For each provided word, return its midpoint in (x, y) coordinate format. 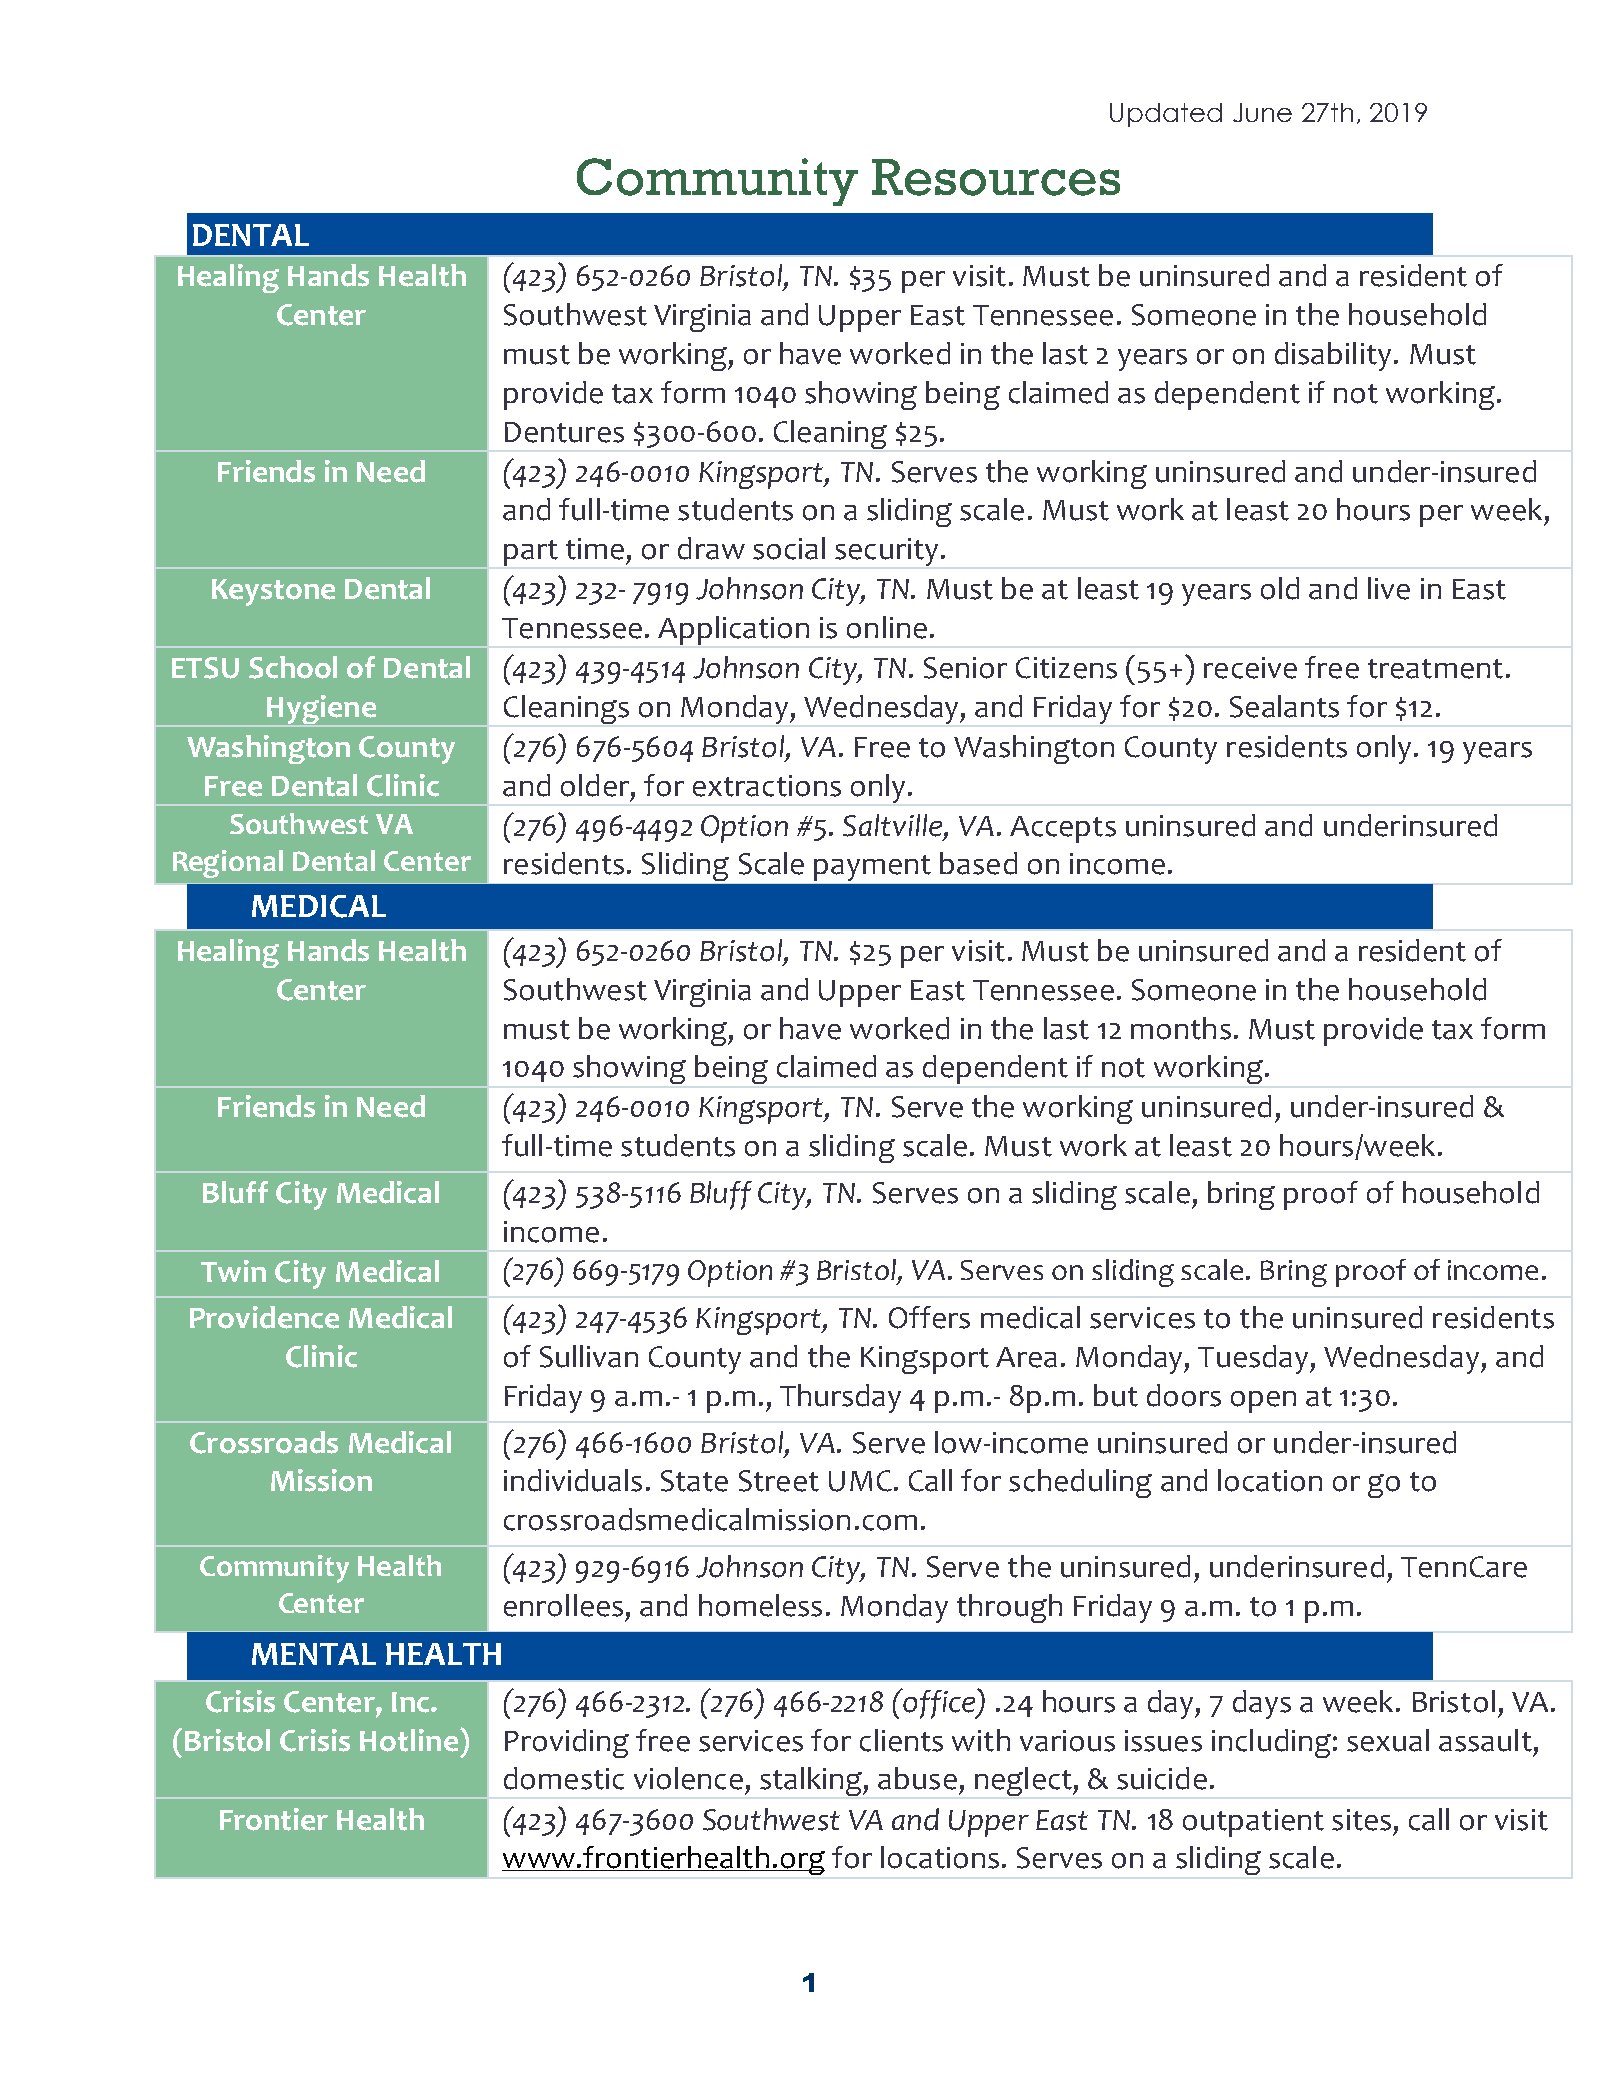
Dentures (564, 432)
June (1262, 112)
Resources (996, 177)
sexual (1388, 1740)
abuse (917, 1778)
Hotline (409, 1740)
